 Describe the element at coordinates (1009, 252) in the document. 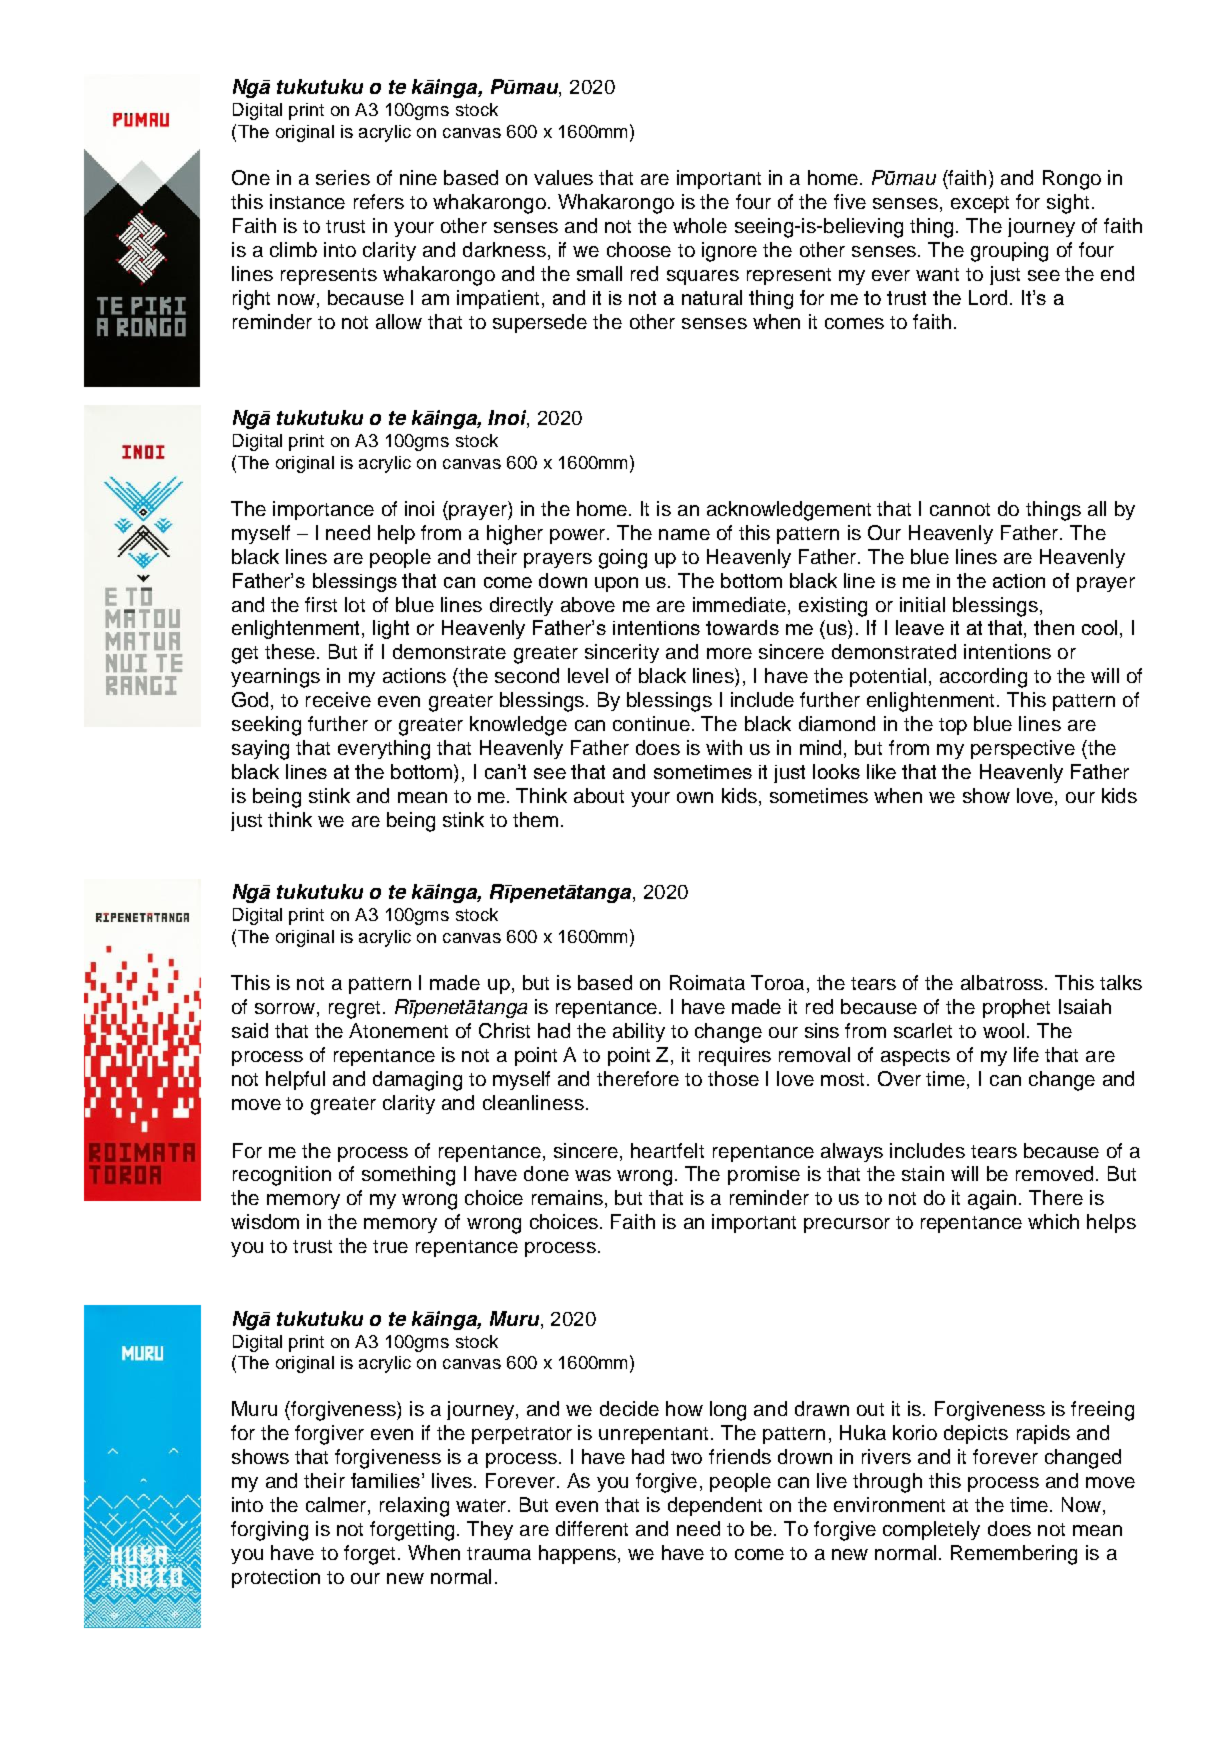

I see `grouping` at that location.
